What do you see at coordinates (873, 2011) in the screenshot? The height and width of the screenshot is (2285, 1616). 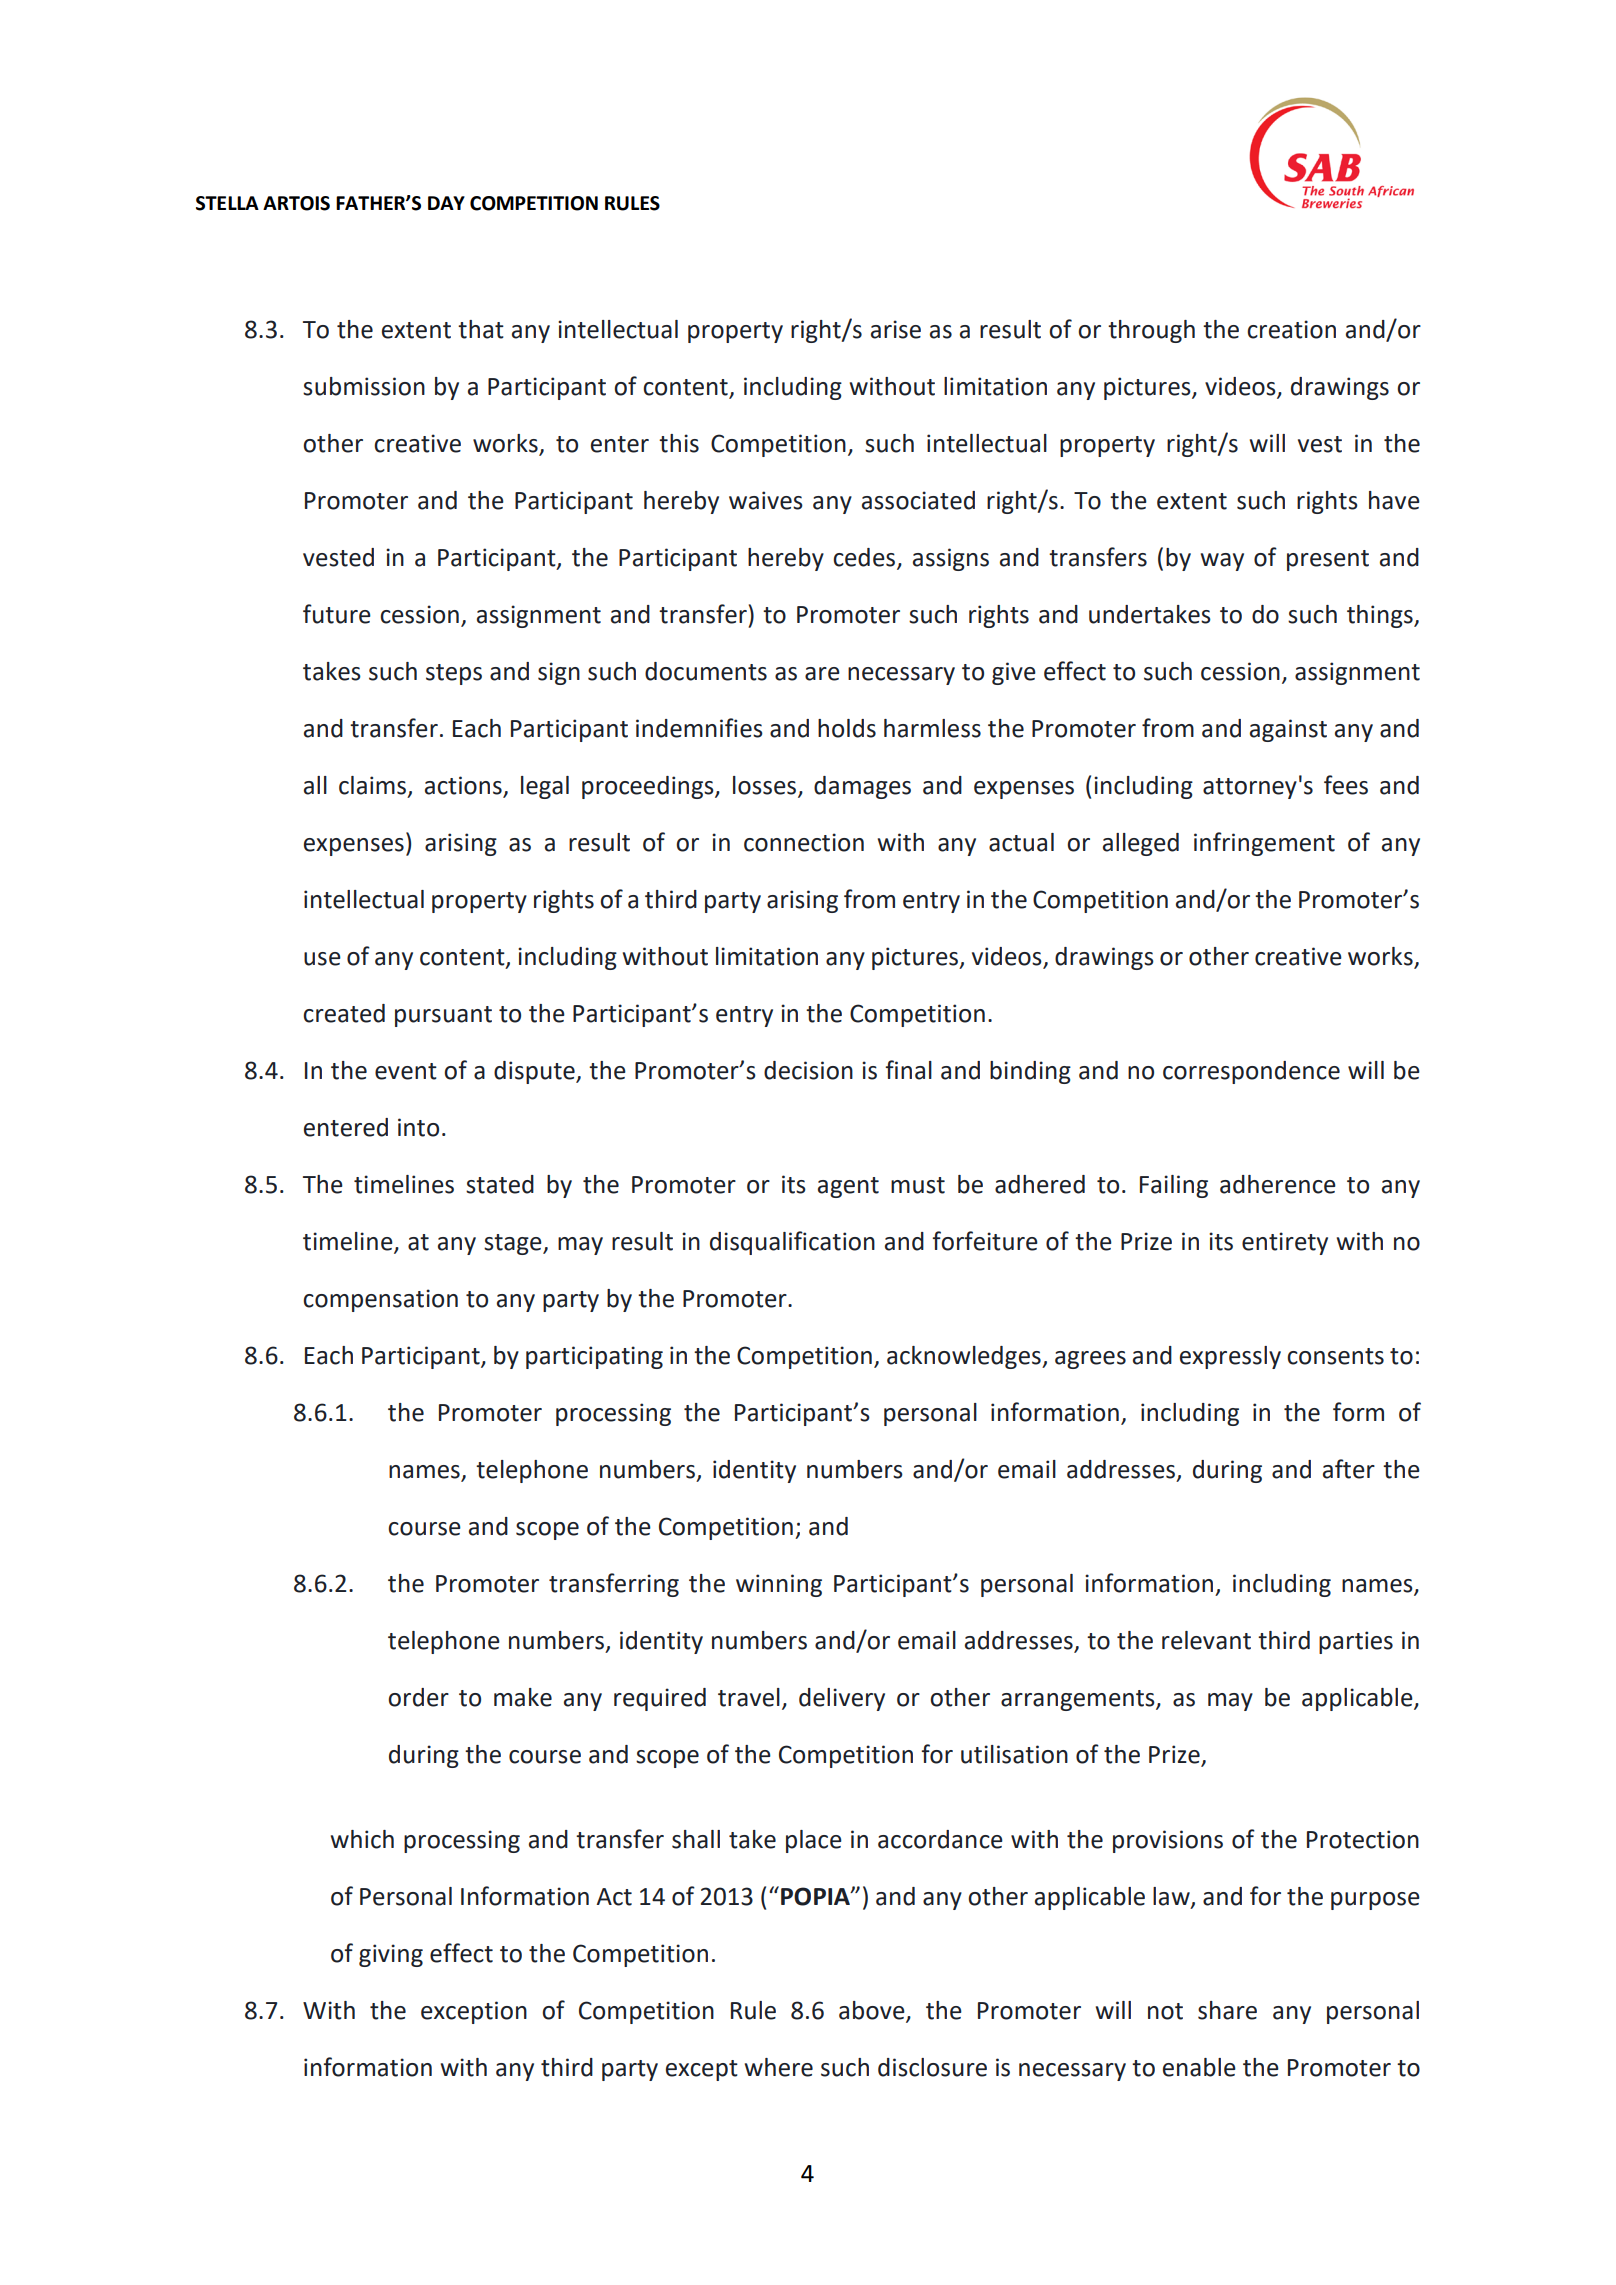 I see `above` at bounding box center [873, 2011].
